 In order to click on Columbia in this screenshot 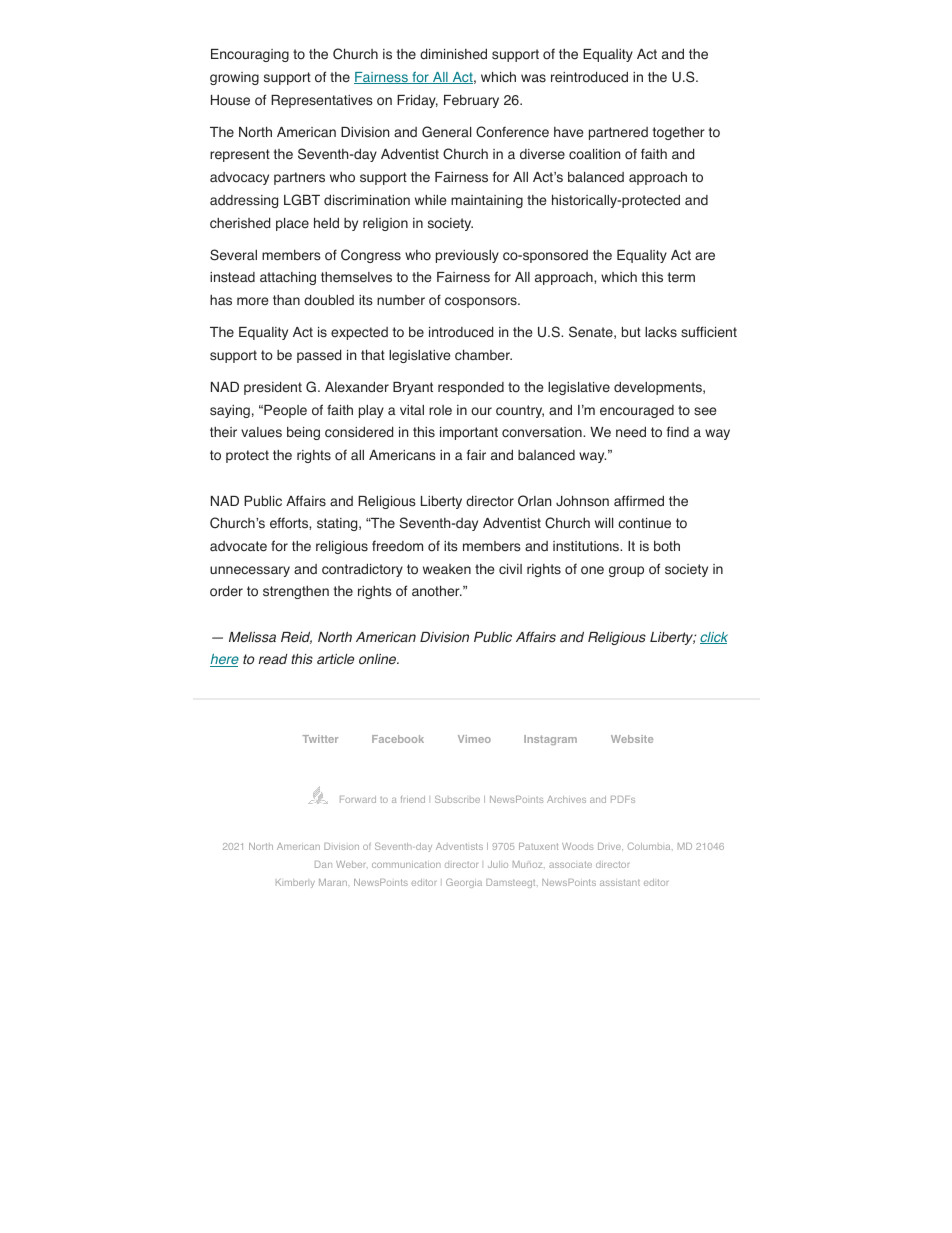, I will do `click(650, 846)`.
